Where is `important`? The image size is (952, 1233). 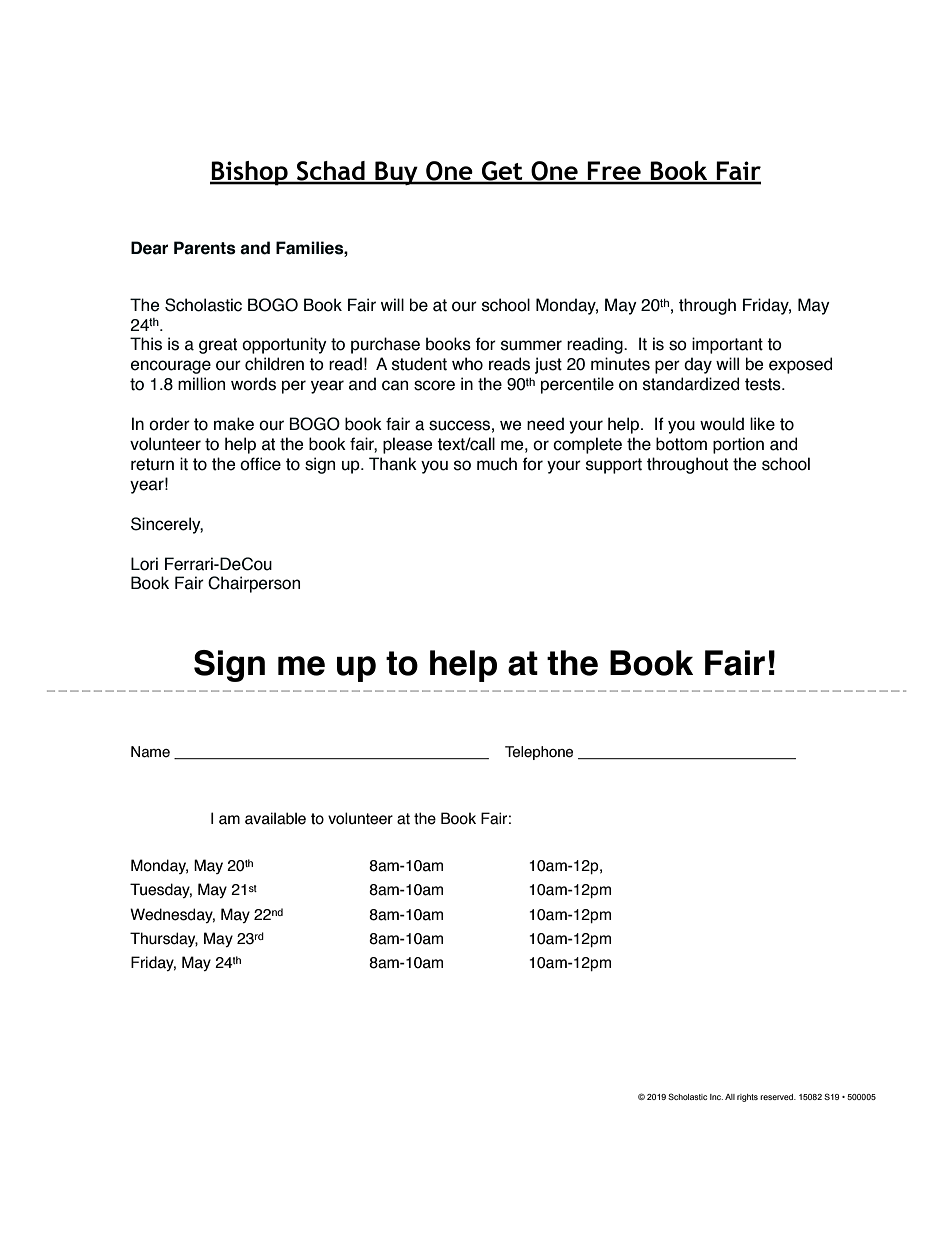
important is located at coordinates (727, 345).
